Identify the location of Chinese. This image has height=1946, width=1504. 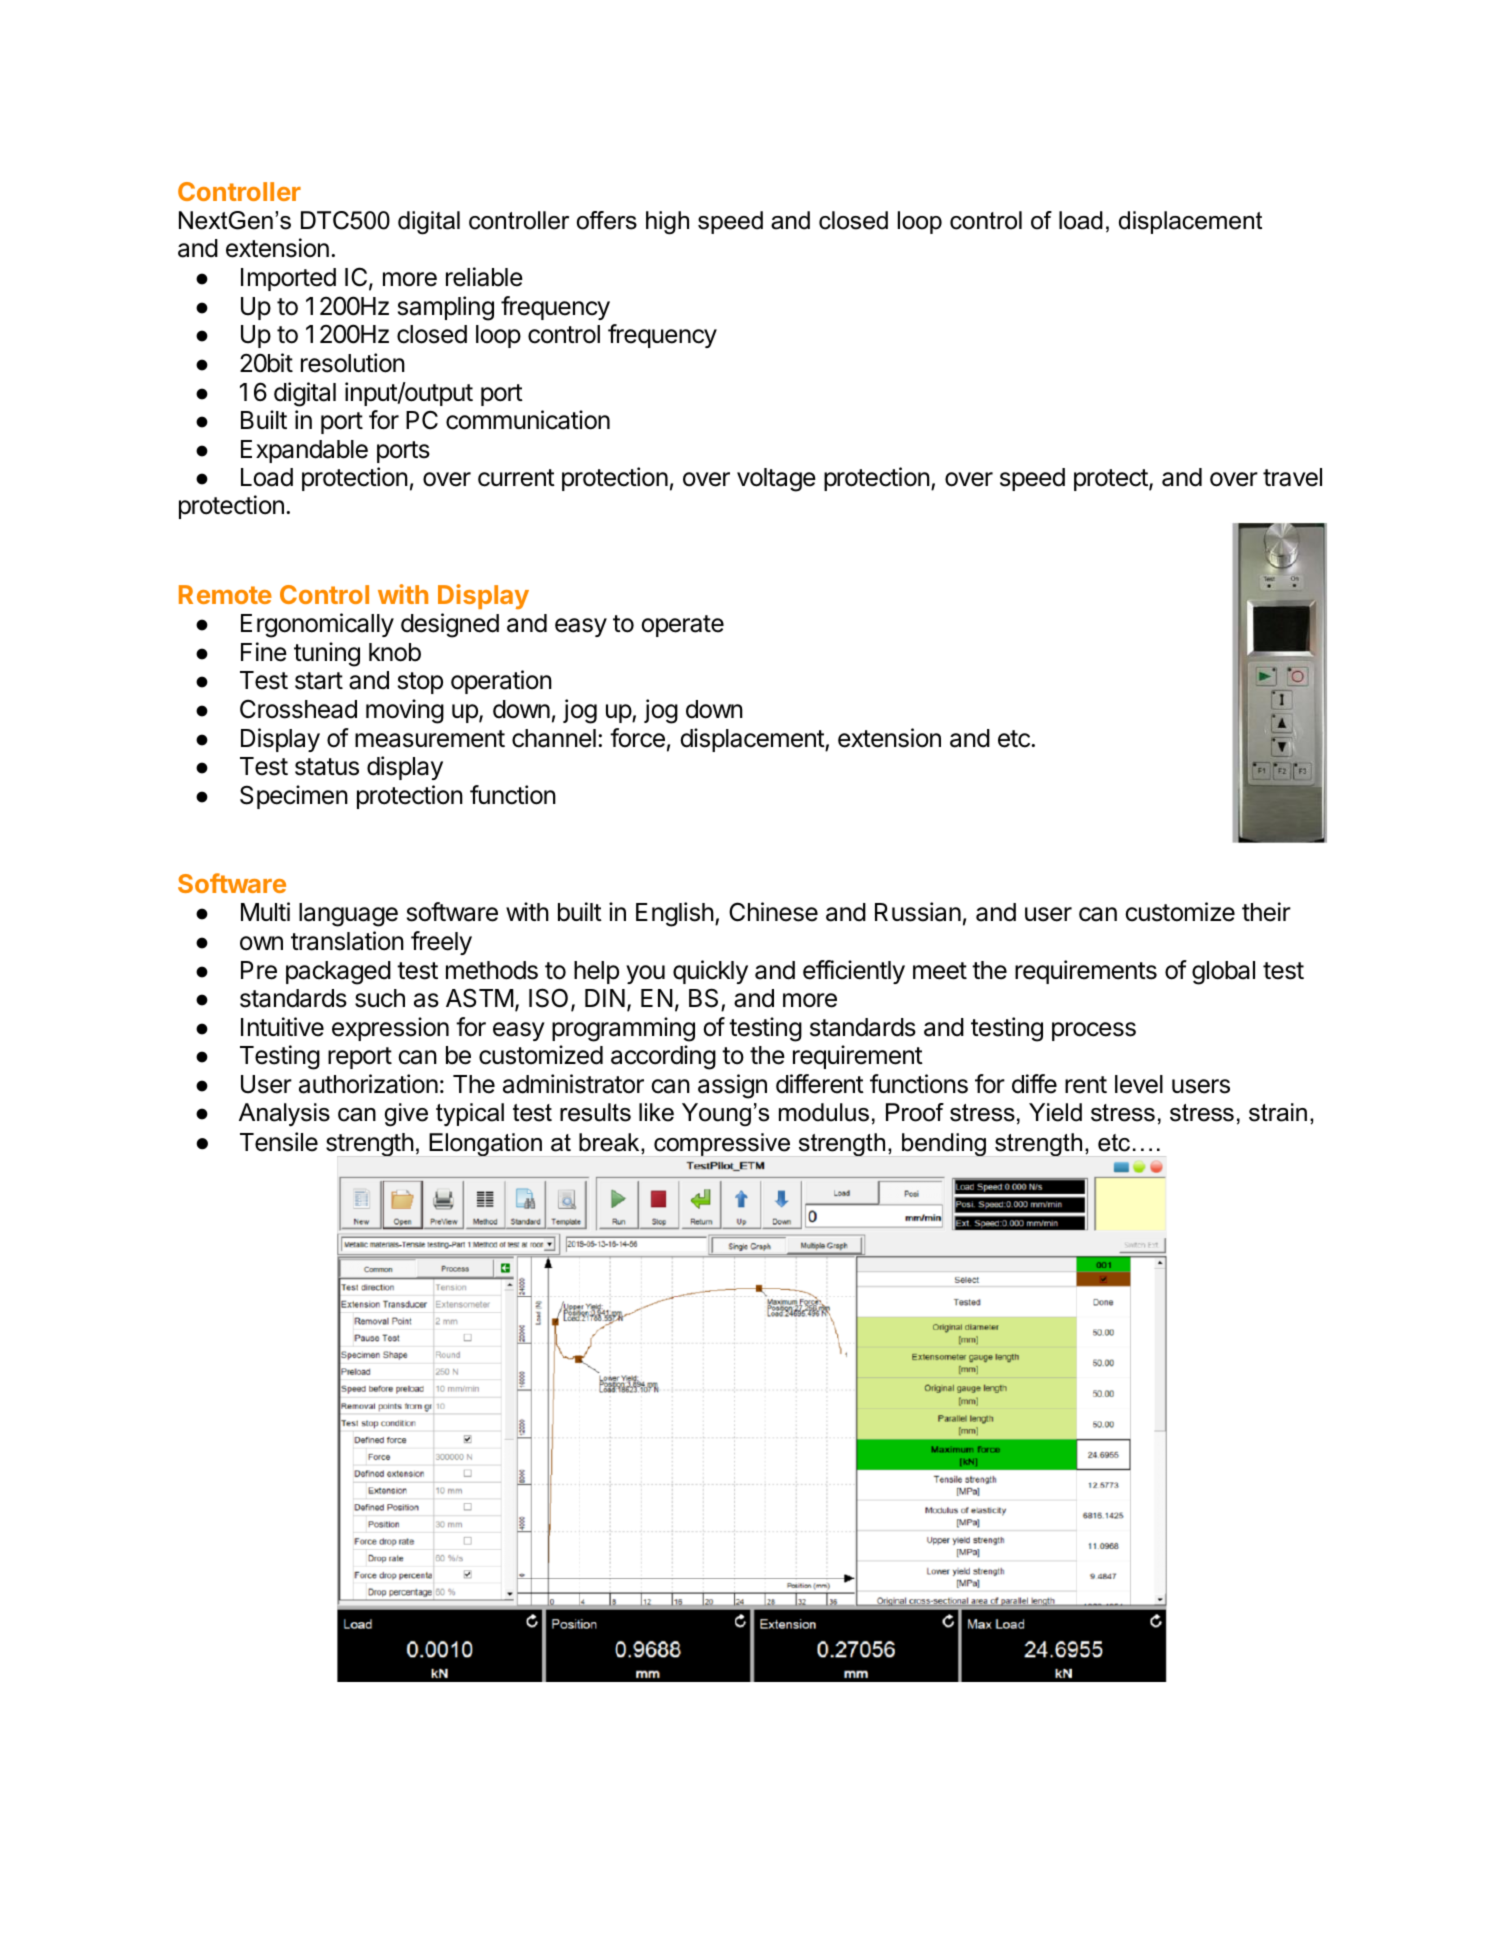
(773, 912).
